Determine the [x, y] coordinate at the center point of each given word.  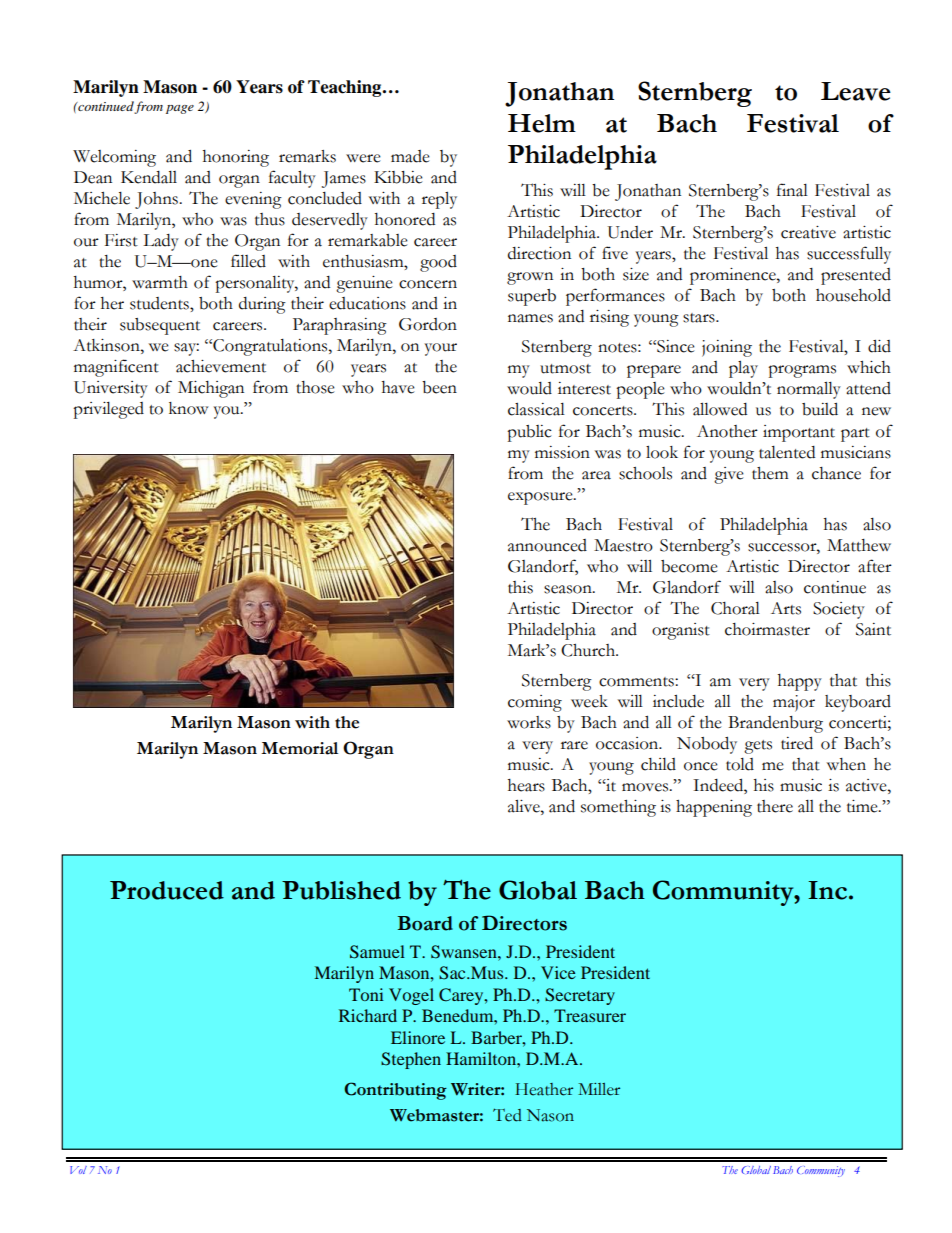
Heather [544, 1089]
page [180, 109]
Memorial [299, 748]
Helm [542, 123]
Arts [786, 608]
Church [589, 650]
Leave [856, 91]
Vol [78, 1170]
